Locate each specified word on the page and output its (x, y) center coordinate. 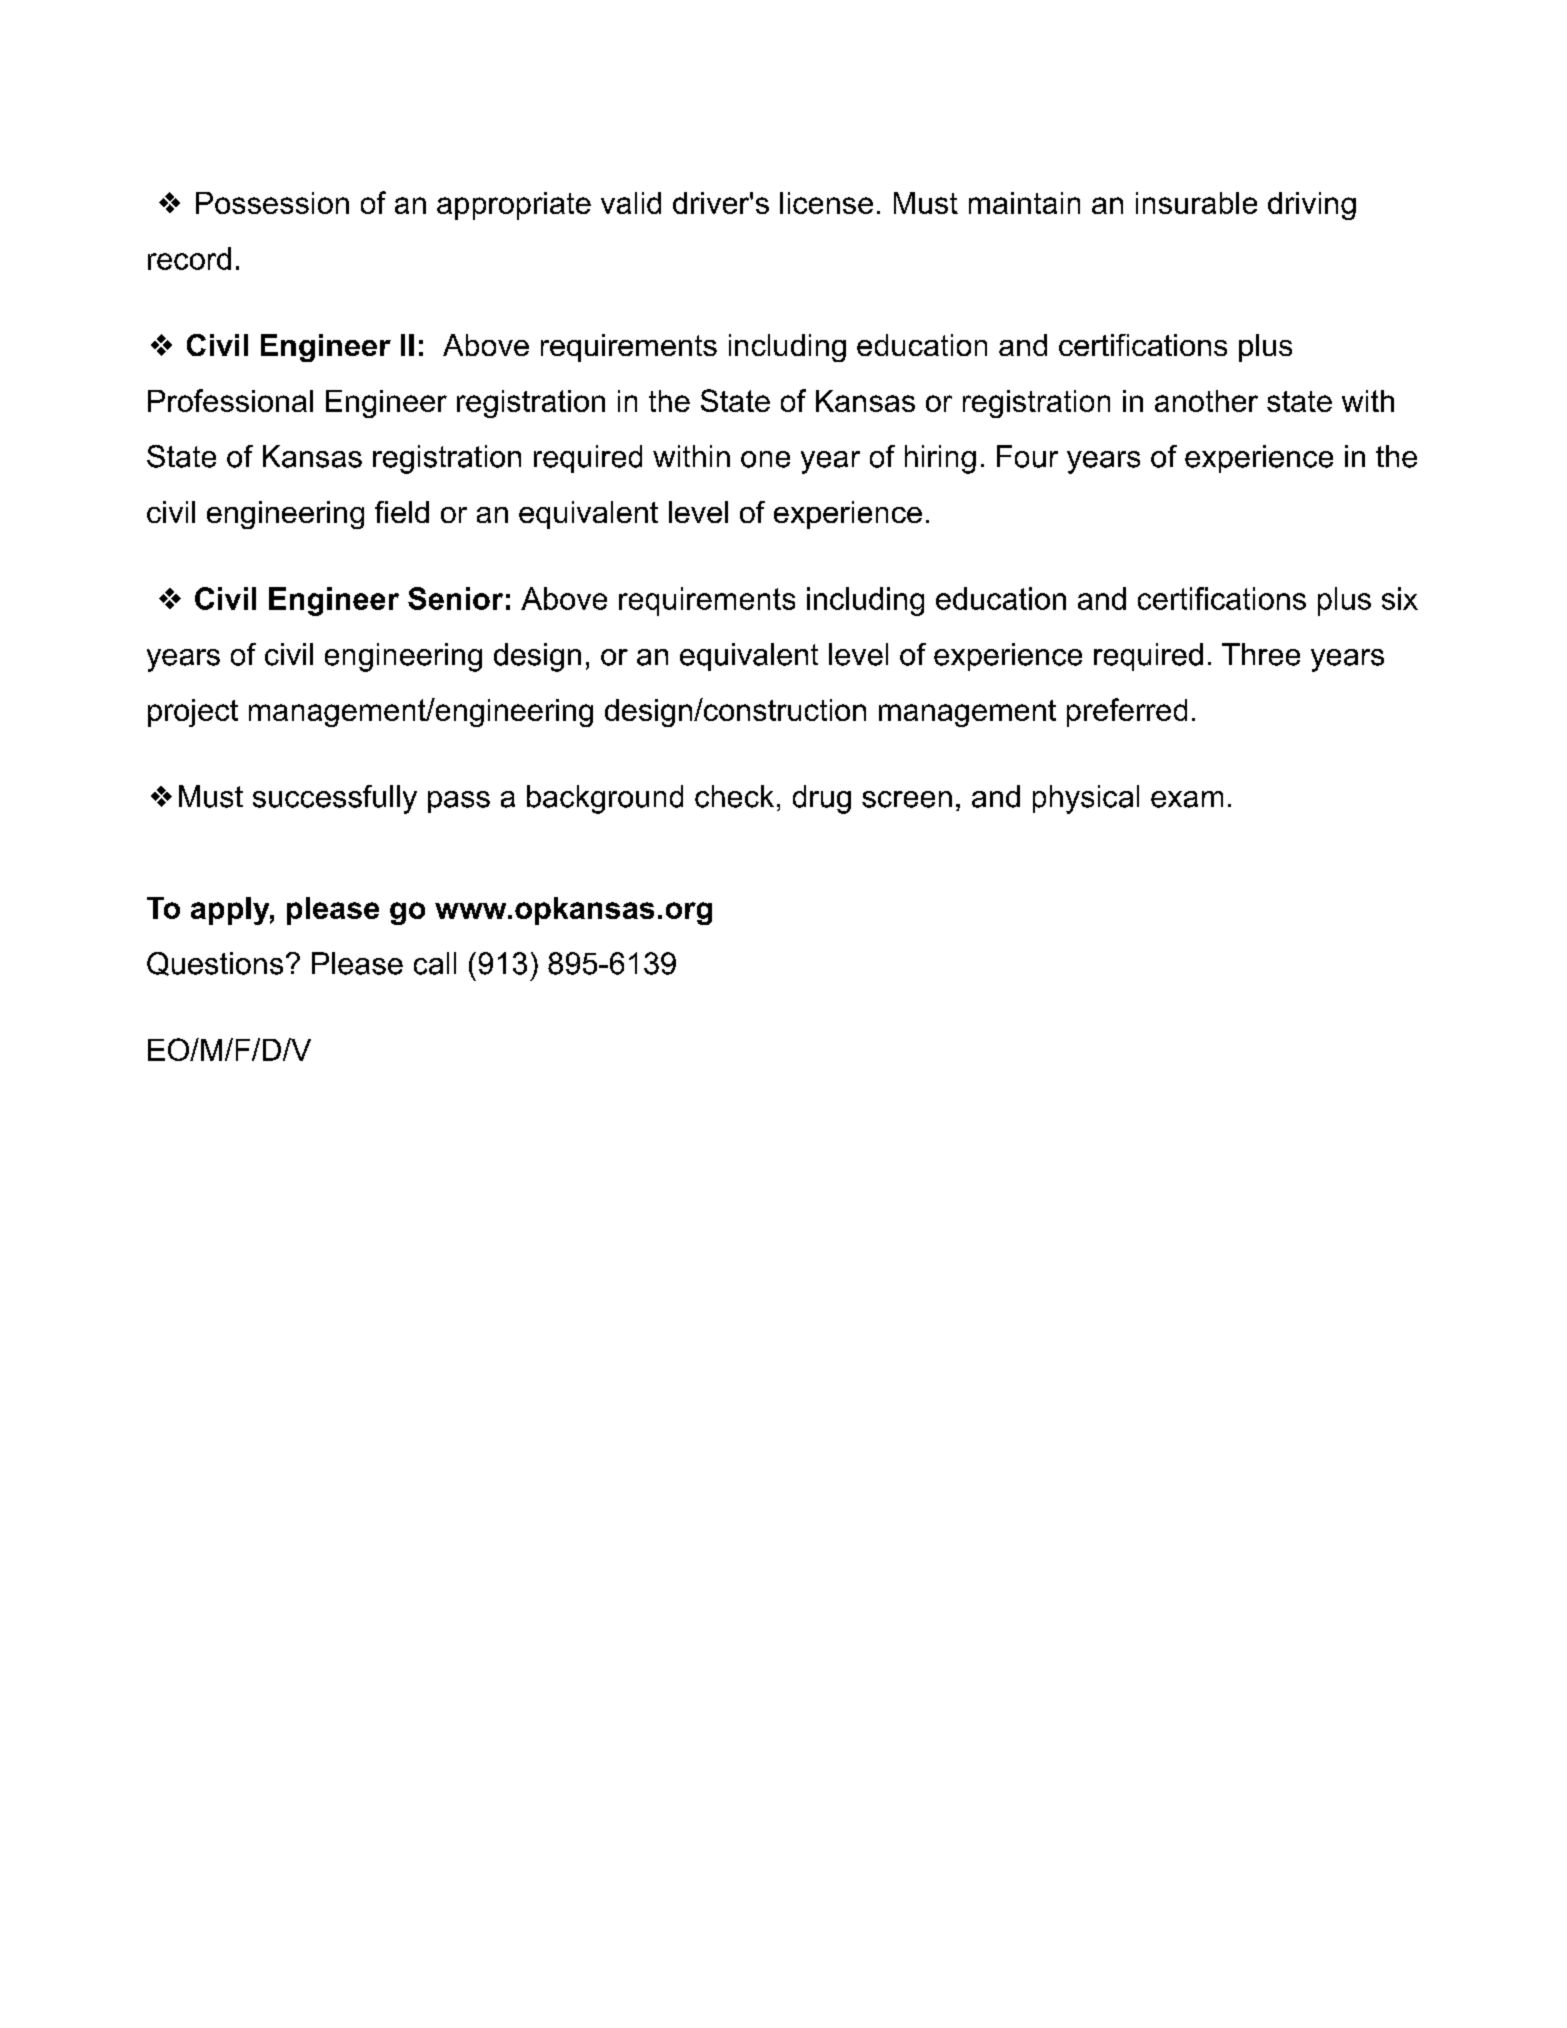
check (734, 796)
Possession (272, 203)
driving (1312, 206)
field (402, 512)
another (1206, 401)
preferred (1127, 712)
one (765, 459)
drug (822, 799)
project (193, 713)
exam (1187, 799)
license (826, 203)
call (435, 963)
